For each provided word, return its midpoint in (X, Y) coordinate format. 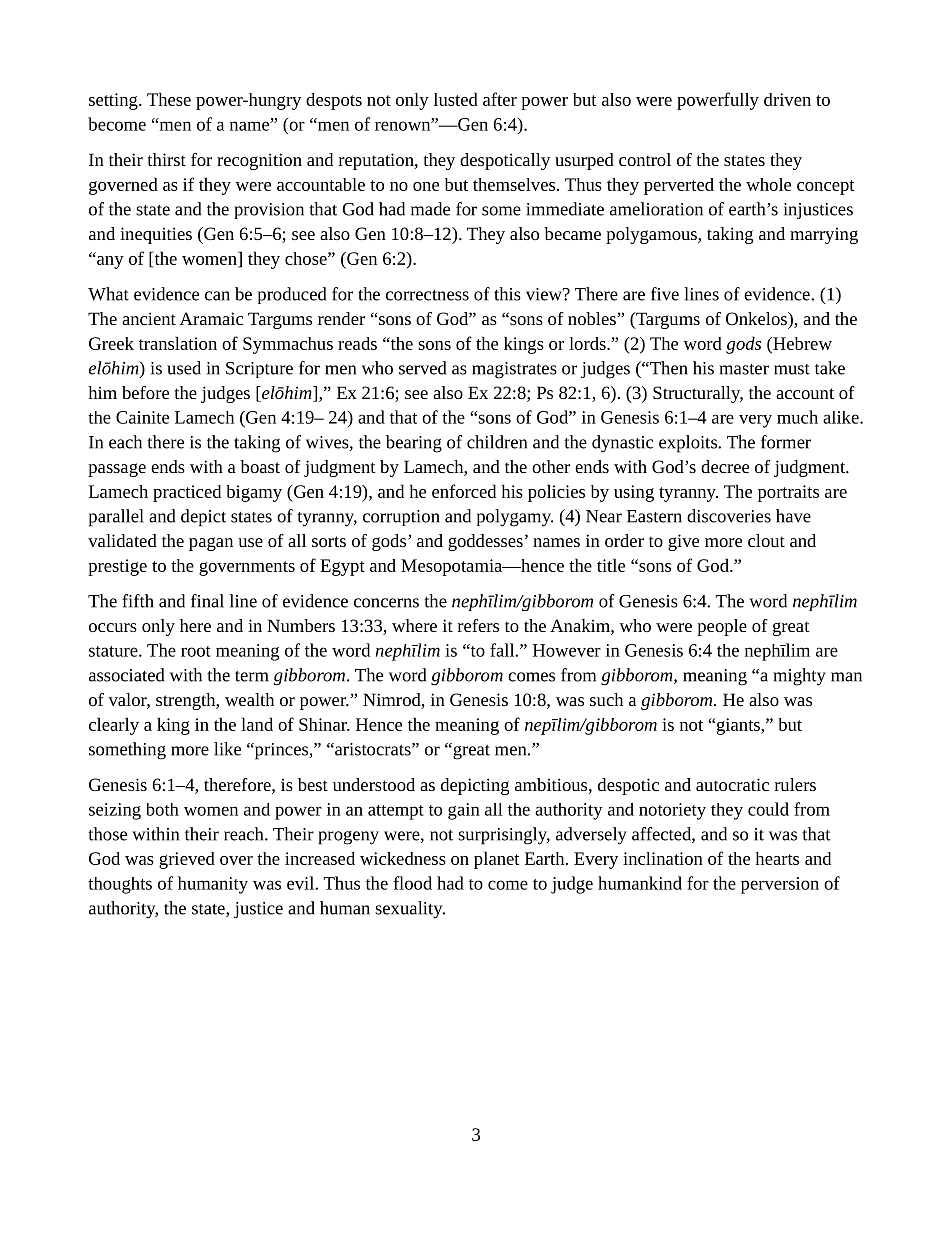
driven (787, 99)
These (169, 99)
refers (478, 625)
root (196, 651)
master (744, 369)
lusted (456, 99)
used (184, 368)
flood (412, 883)
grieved (187, 860)
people (722, 627)
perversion (780, 885)
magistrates (514, 370)
